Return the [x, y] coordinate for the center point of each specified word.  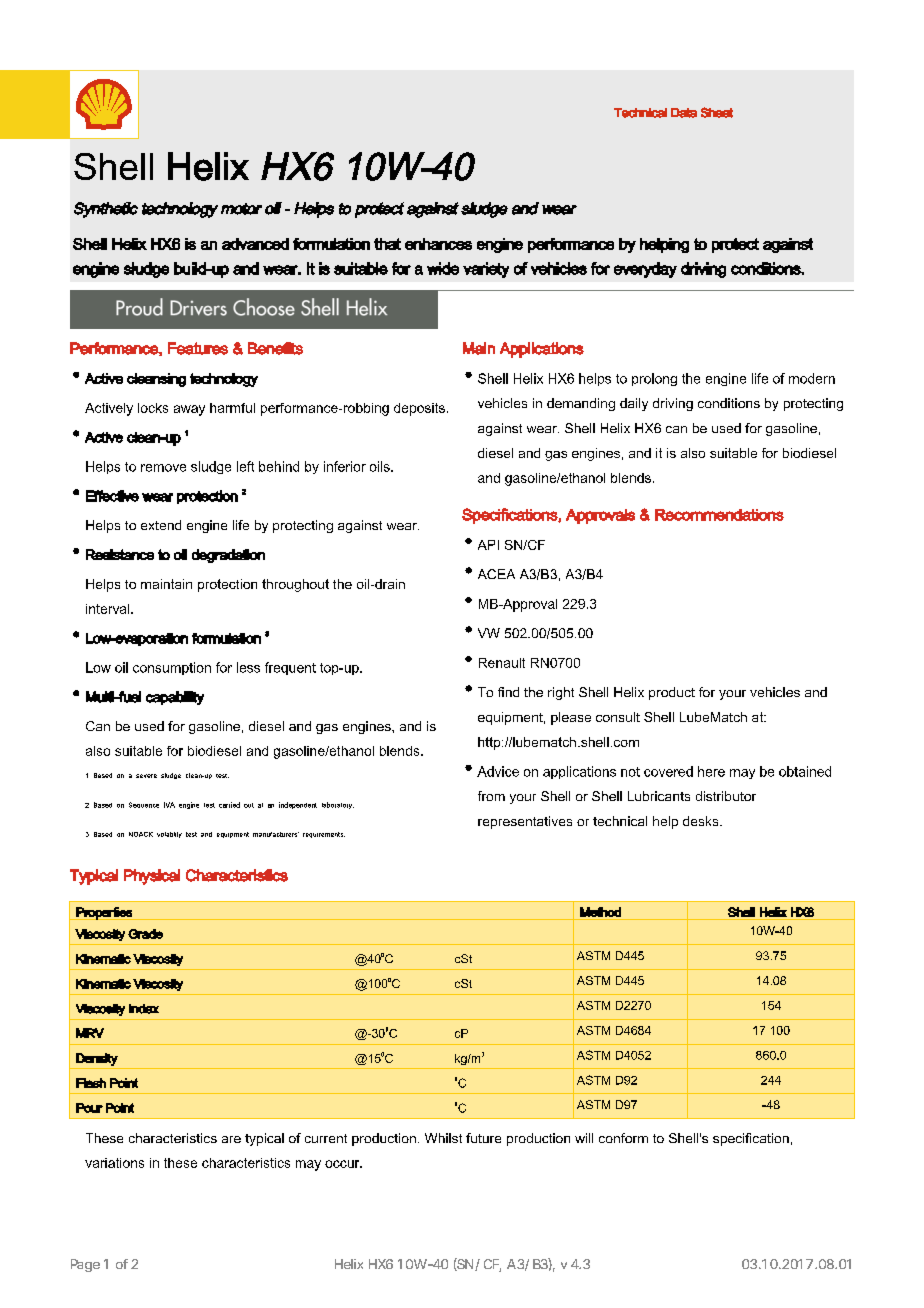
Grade [145, 934]
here [711, 771]
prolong [654, 379]
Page [85, 1265]
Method [600, 912]
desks [702, 821]
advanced [255, 244]
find [508, 692]
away [189, 410]
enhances [438, 244]
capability [175, 698]
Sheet [717, 112]
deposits [419, 409]
